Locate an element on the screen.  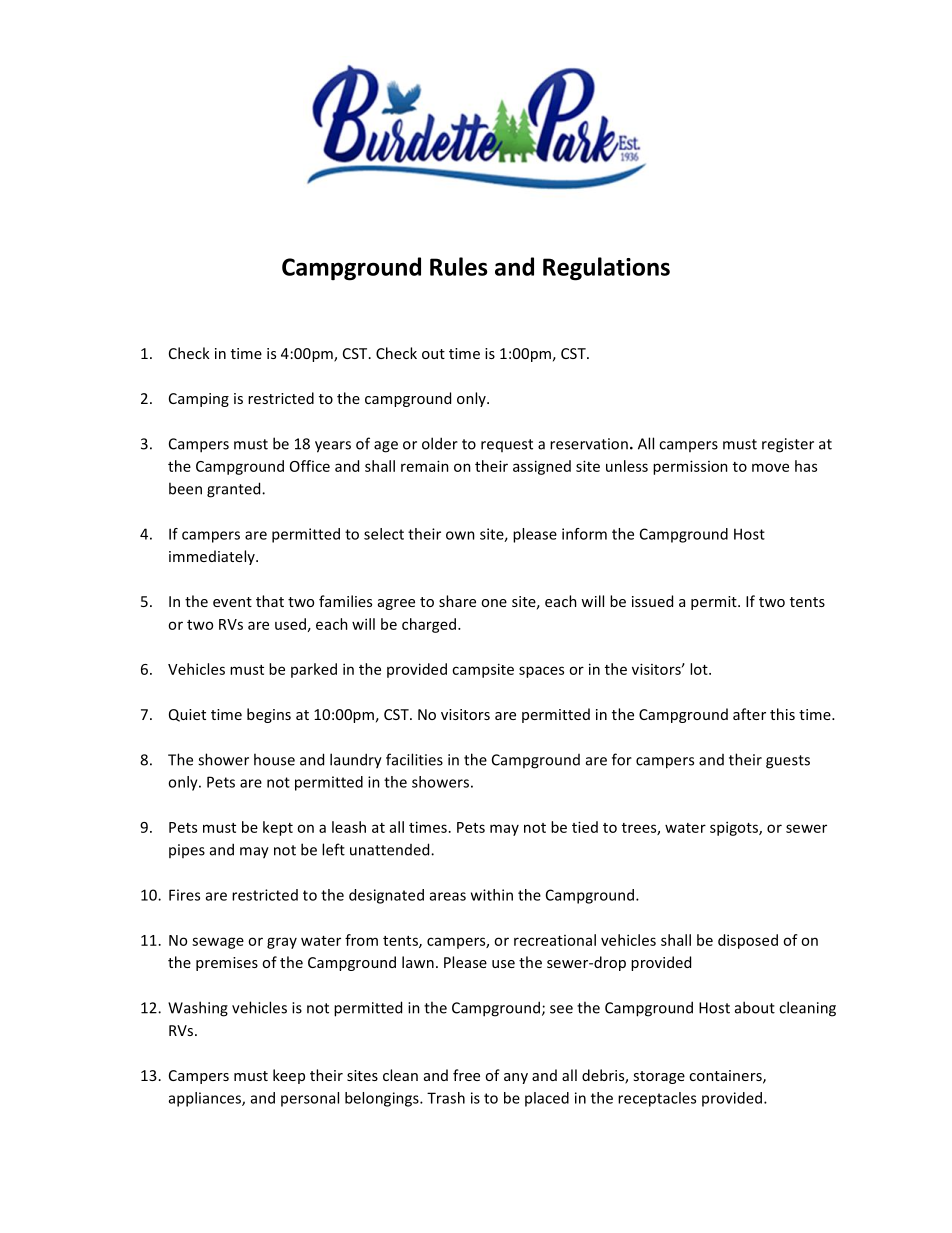
begins is located at coordinates (269, 715).
